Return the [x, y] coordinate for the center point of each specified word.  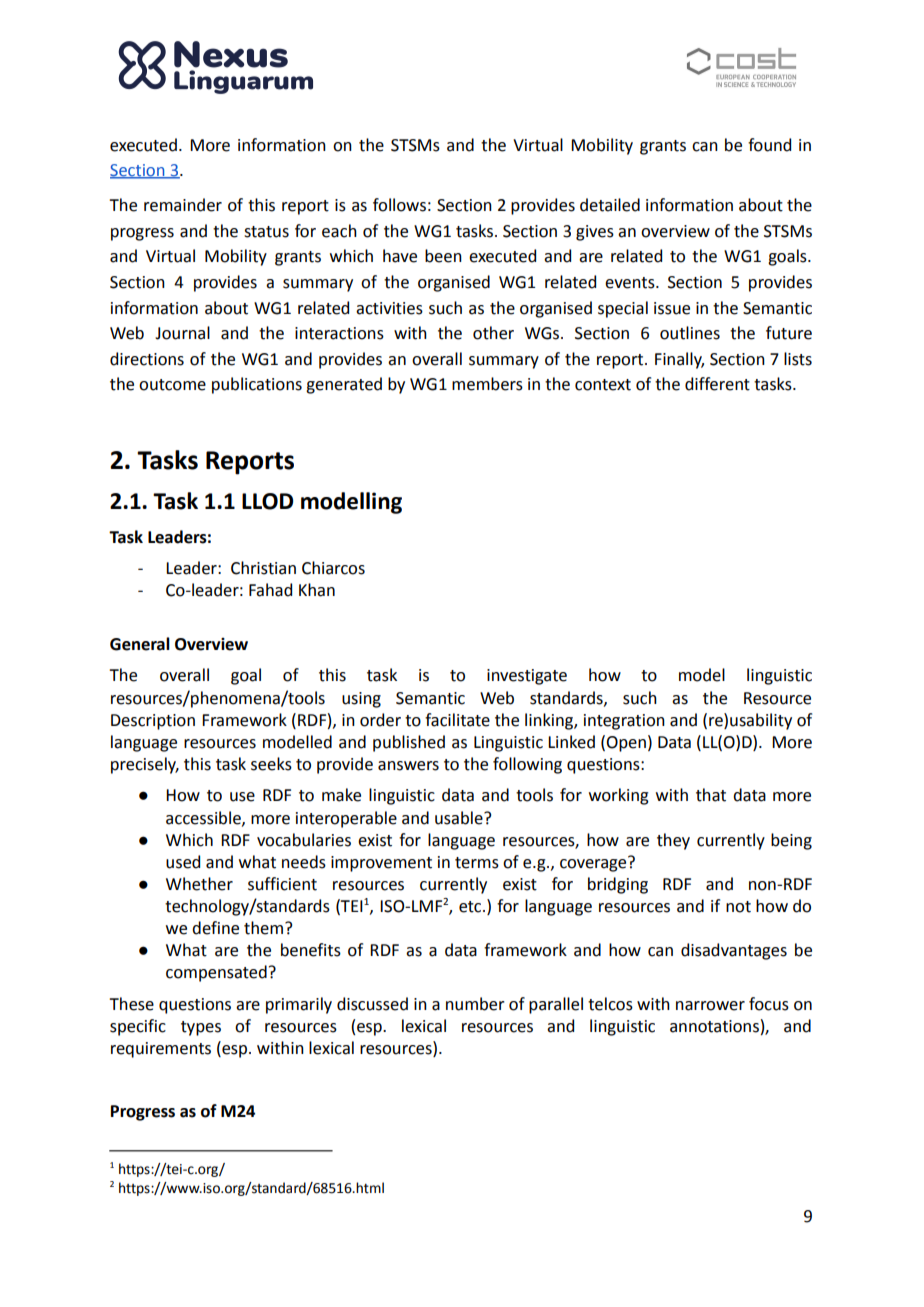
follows [399, 205]
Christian [263, 568]
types [201, 1028]
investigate [527, 677]
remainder [183, 205]
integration [624, 722]
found [769, 145]
